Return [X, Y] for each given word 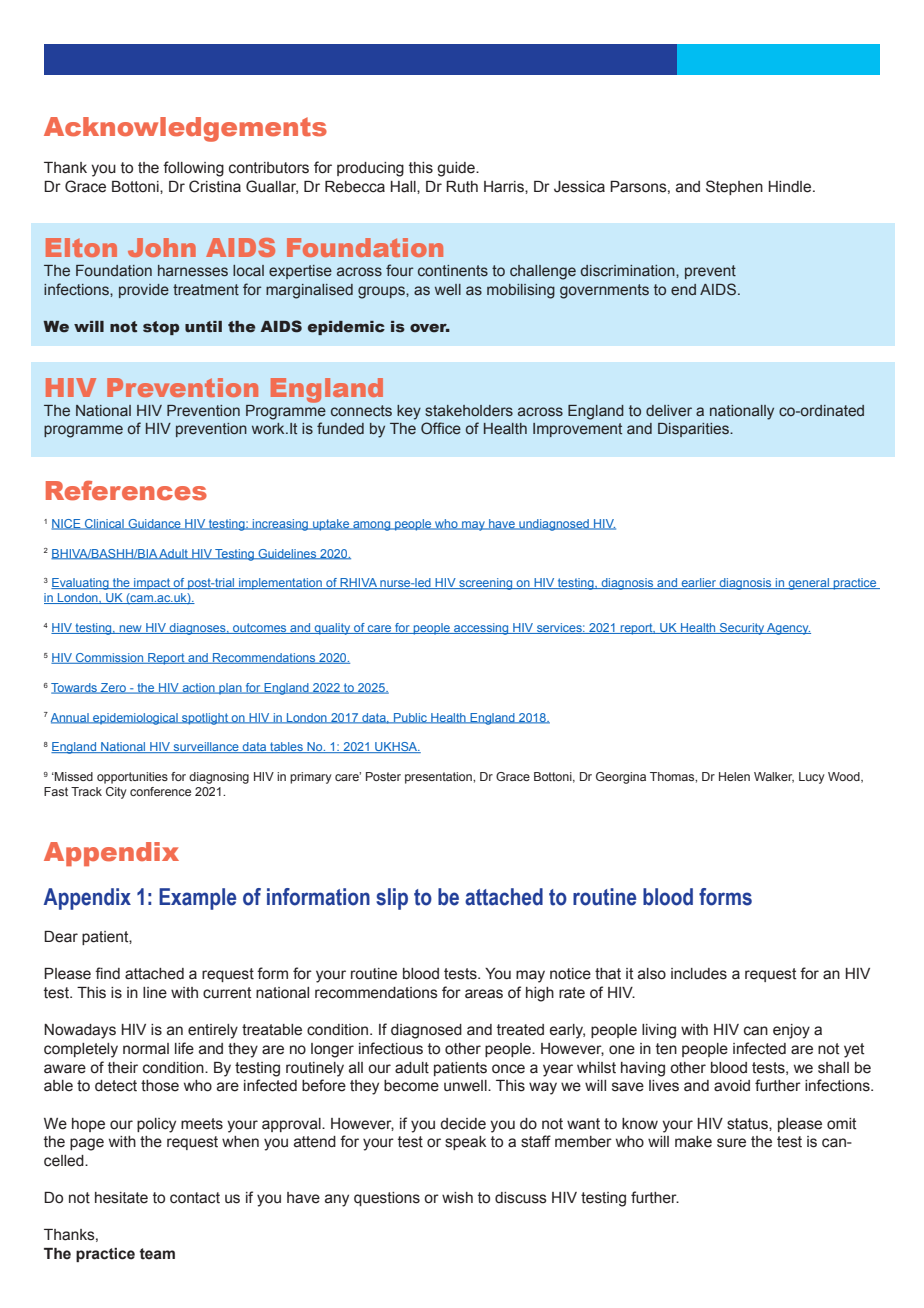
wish [457, 1198]
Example [197, 899]
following [193, 169]
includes [699, 974]
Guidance [154, 524]
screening [486, 584]
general [808, 584]
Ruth [462, 187]
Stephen [734, 187]
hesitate [121, 1198]
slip [392, 899]
